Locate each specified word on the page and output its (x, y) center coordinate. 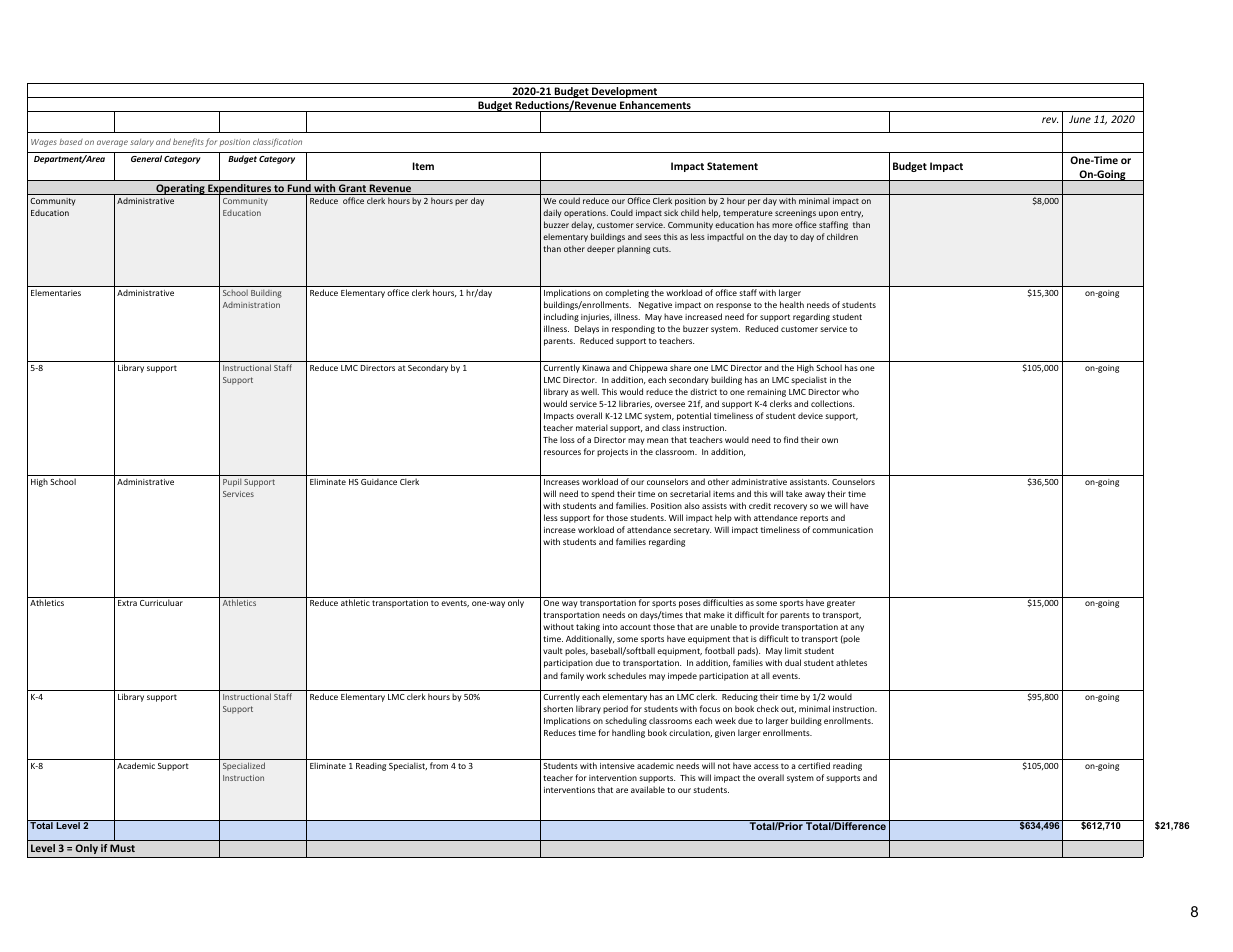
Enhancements (655, 106)
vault (553, 650)
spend (602, 494)
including (561, 317)
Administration (251, 305)
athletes (851, 662)
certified (814, 765)
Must (122, 848)
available (648, 789)
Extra (127, 603)
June (1080, 119)
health (792, 304)
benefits (188, 142)
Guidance (379, 481)
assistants (809, 482)
